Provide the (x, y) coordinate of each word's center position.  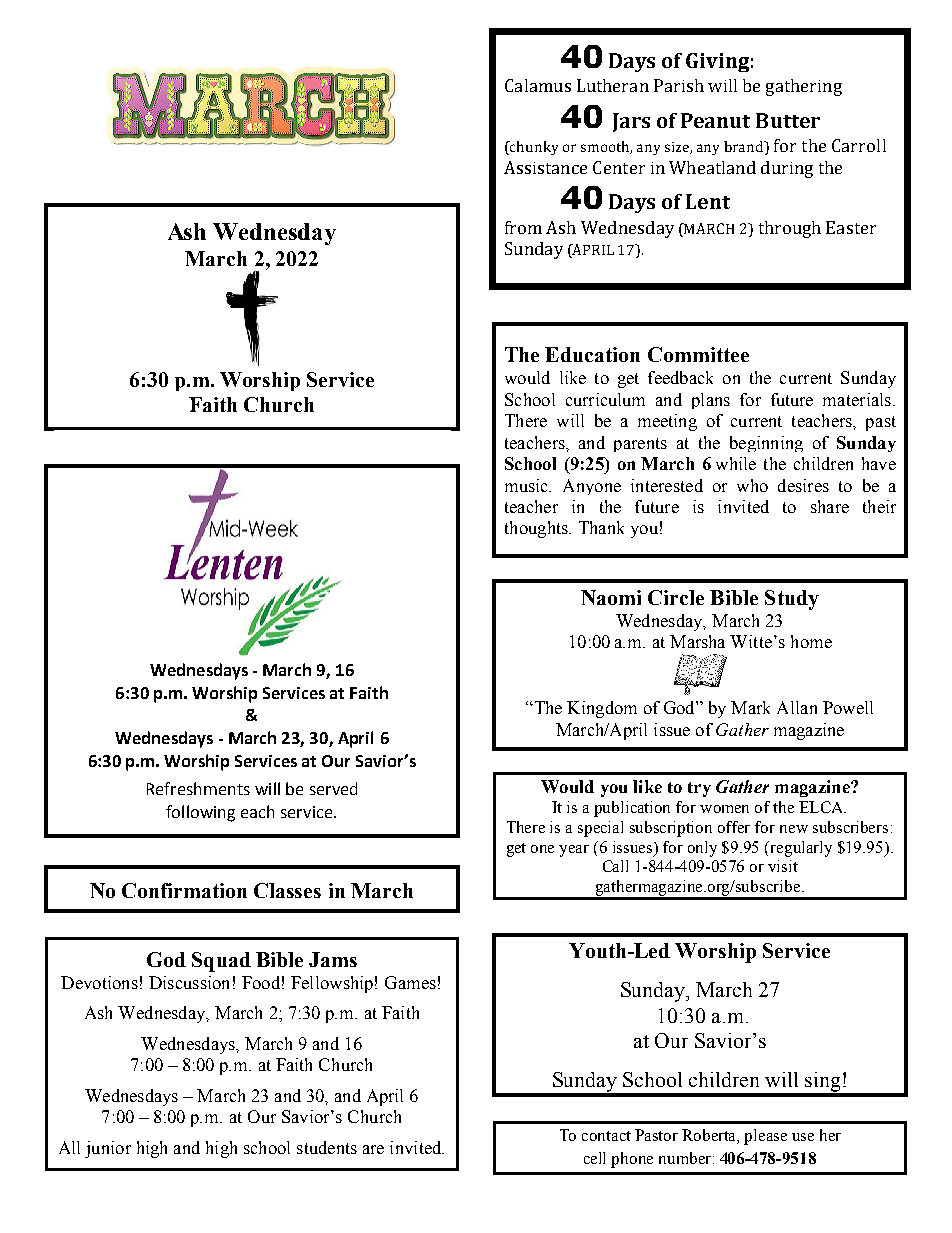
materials (857, 399)
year (574, 851)
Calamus (538, 85)
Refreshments (198, 788)
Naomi (611, 597)
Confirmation (184, 890)
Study (792, 600)
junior (108, 1149)
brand (745, 146)
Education (592, 354)
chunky (533, 148)
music (528, 485)
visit (783, 866)
